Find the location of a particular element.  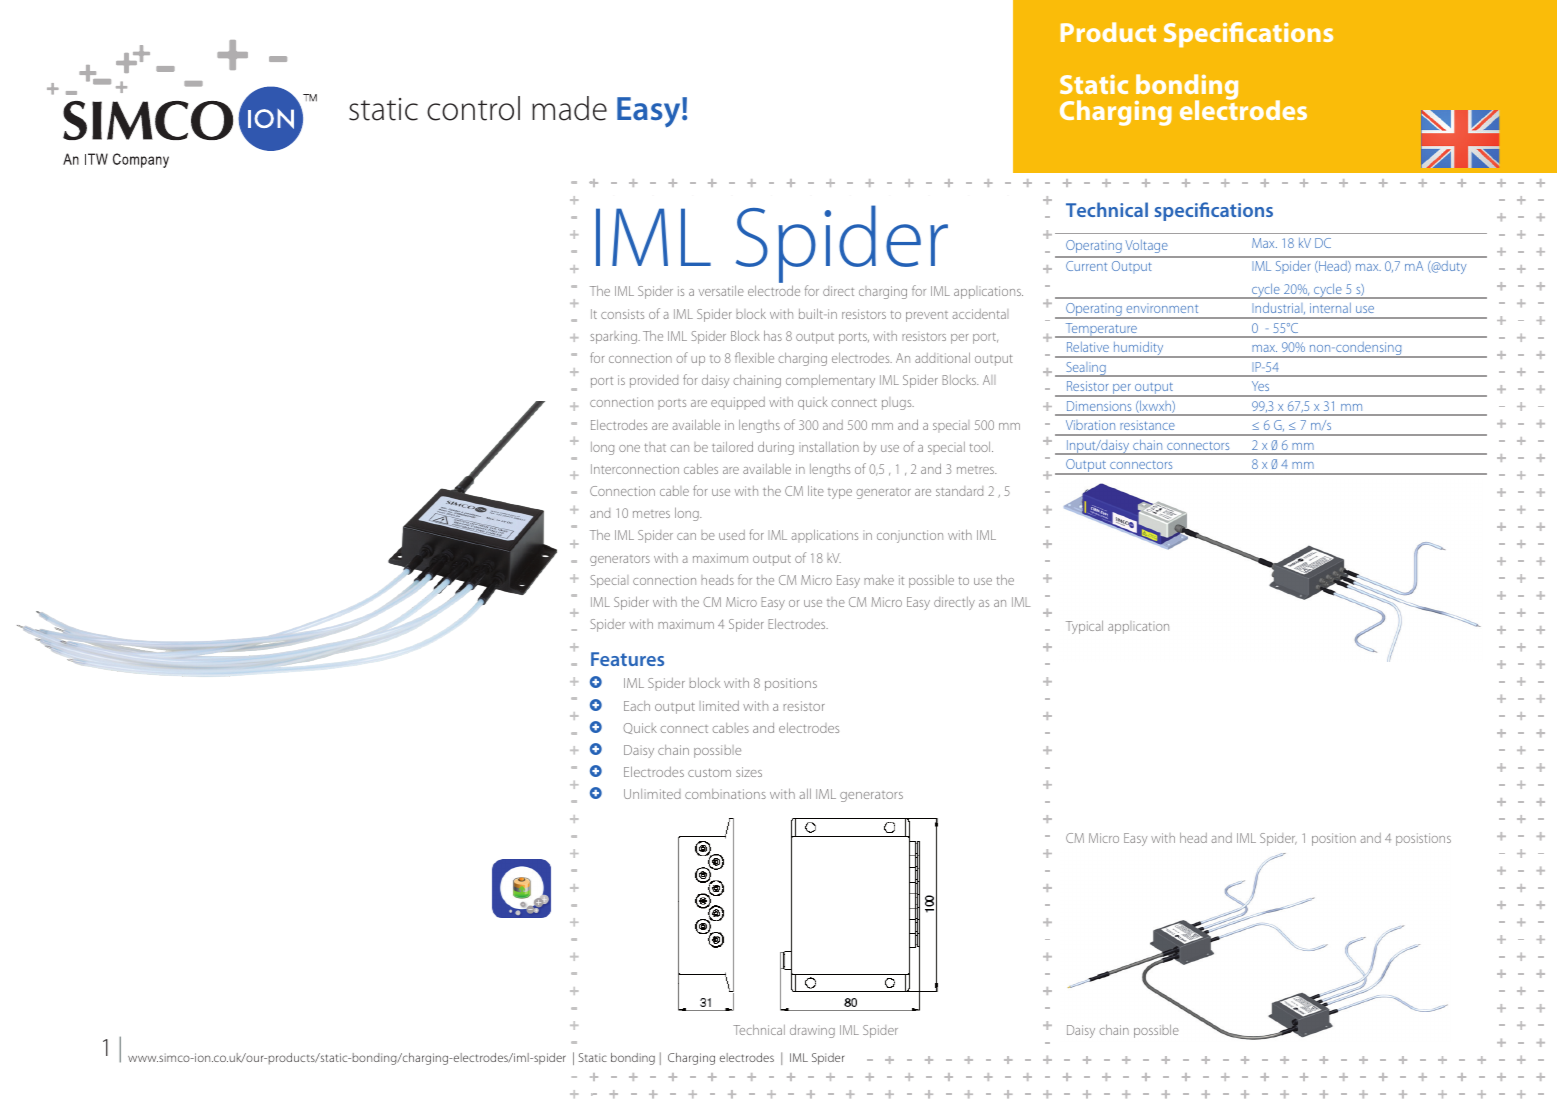

made is located at coordinates (569, 108).
